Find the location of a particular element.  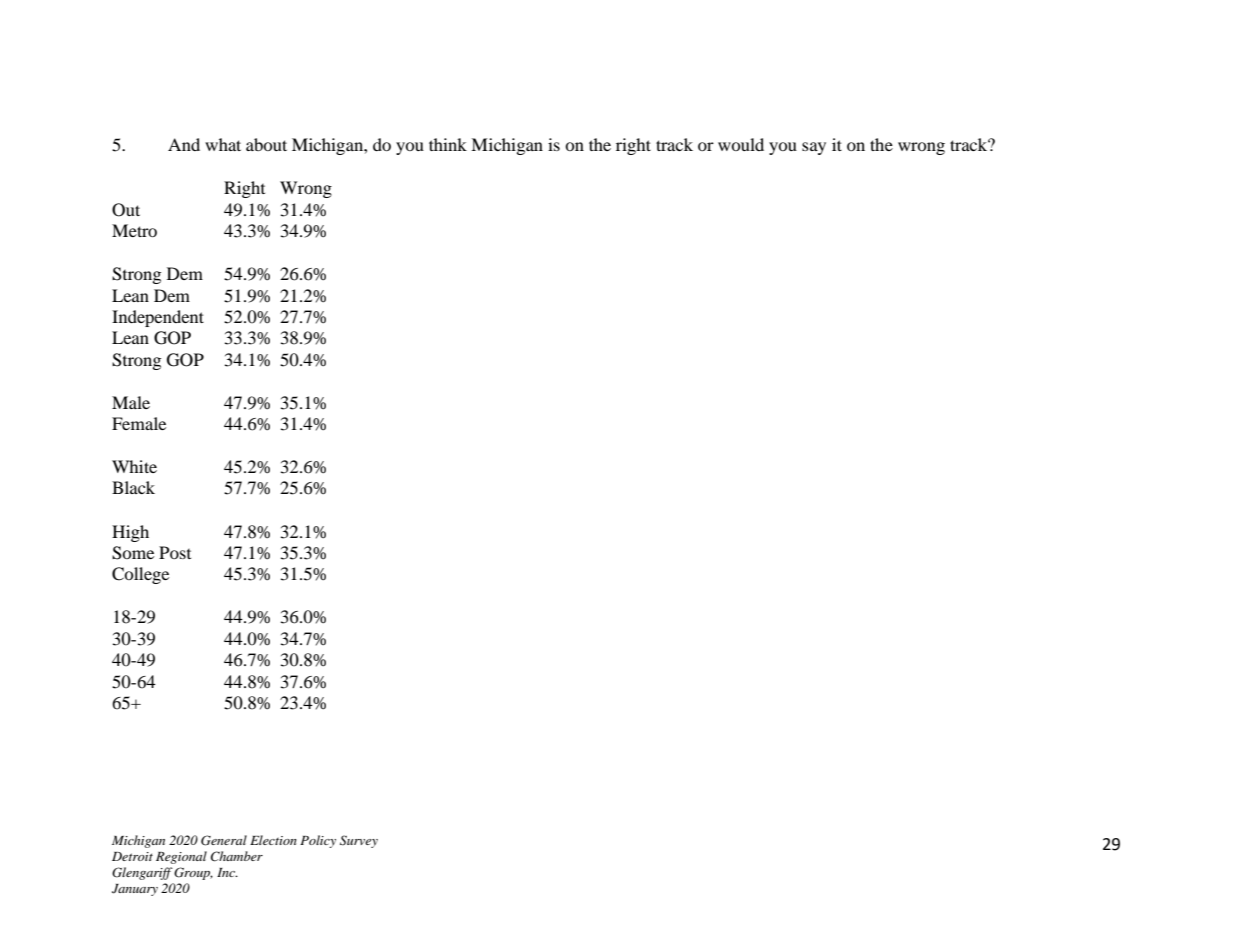

Survey is located at coordinates (359, 841).
